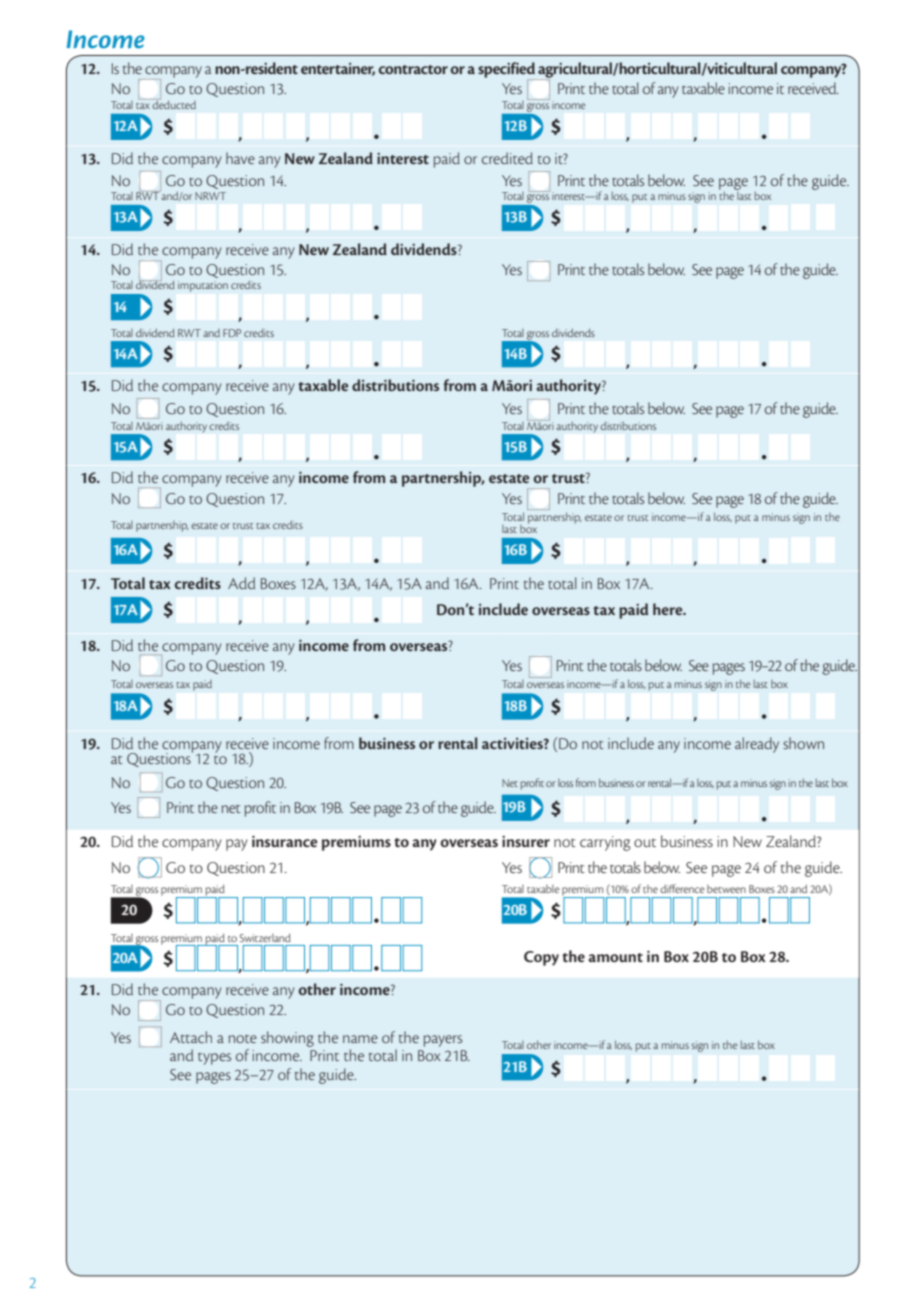 This image has height=1308, width=924. What do you see at coordinates (757, 745) in the image?
I see `already` at bounding box center [757, 745].
